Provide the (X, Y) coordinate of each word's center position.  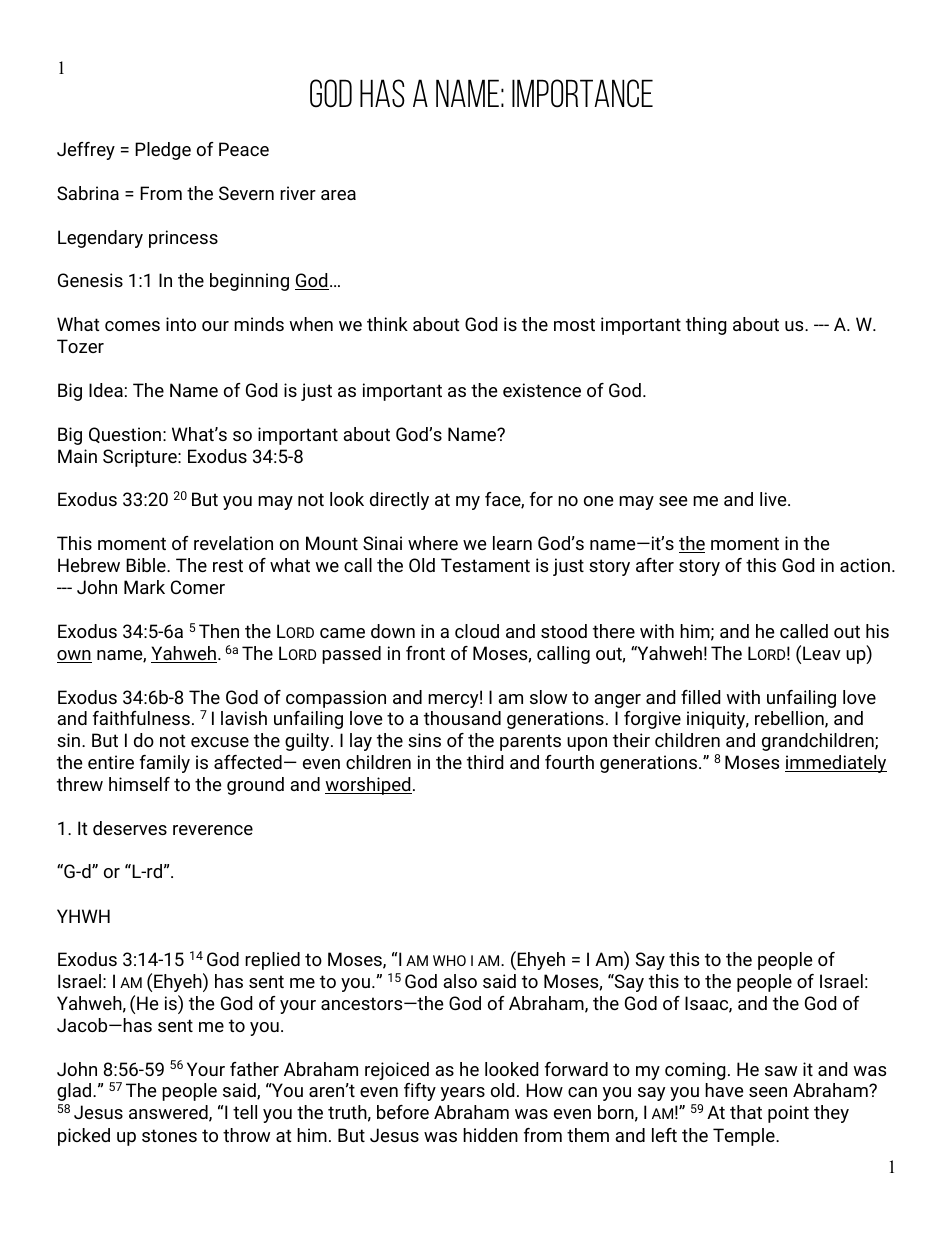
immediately (836, 764)
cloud (477, 631)
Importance (582, 93)
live (774, 499)
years (463, 1094)
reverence (213, 830)
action (865, 565)
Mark (144, 587)
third (485, 762)
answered (169, 1113)
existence (542, 390)
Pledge (163, 151)
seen (768, 1092)
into (181, 324)
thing (706, 326)
